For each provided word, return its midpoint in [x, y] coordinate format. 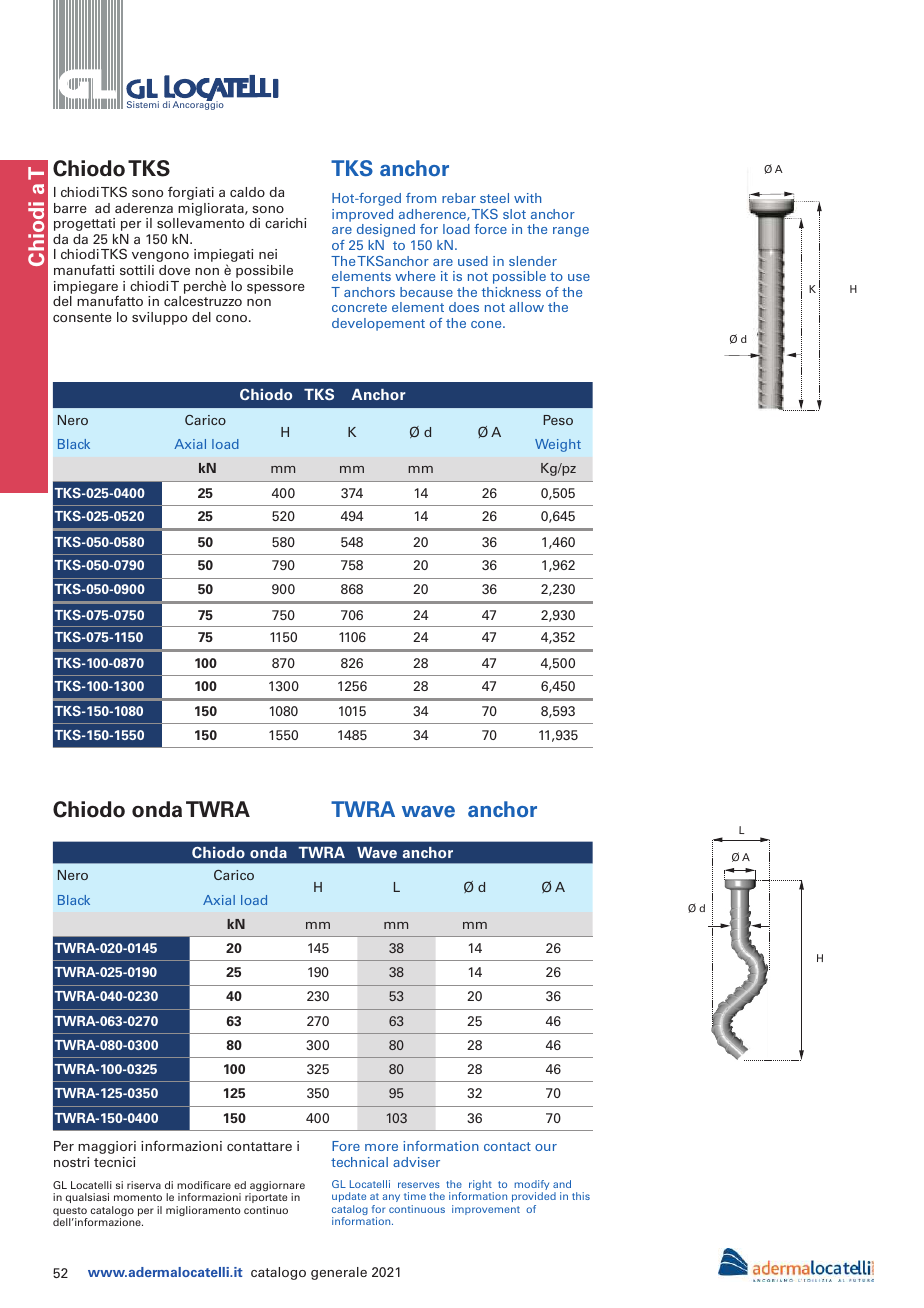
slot [514, 214]
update [349, 1197]
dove [174, 270]
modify [532, 1186]
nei [268, 254]
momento [138, 1197]
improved [362, 217]
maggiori [107, 1147]
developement [378, 324]
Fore [346, 1146]
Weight [558, 445]
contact [507, 1146]
